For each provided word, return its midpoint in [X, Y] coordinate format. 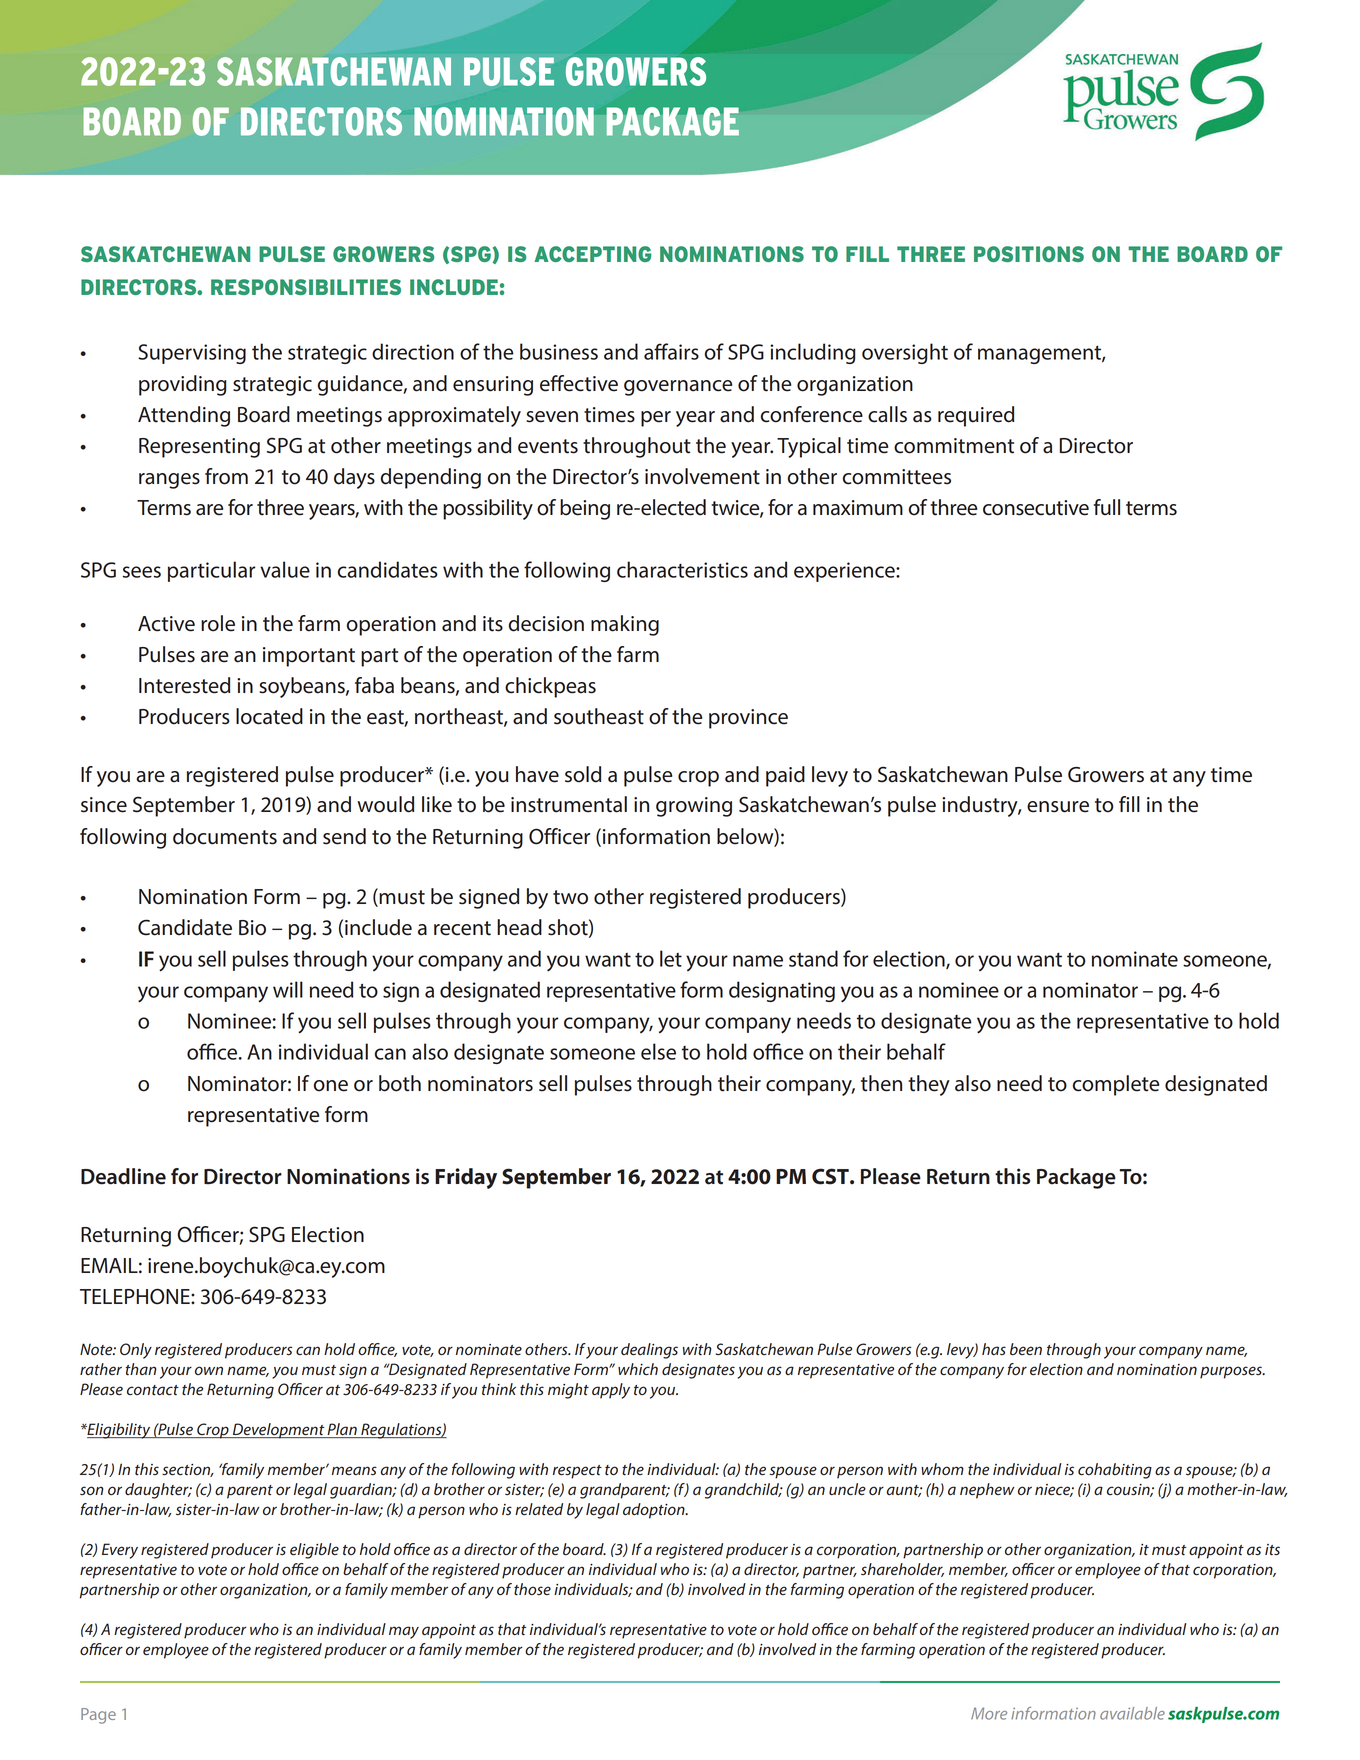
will [288, 989]
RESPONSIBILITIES [306, 287]
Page [98, 1716]
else [658, 1051]
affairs [671, 351]
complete [1116, 1085]
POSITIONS [1029, 254]
